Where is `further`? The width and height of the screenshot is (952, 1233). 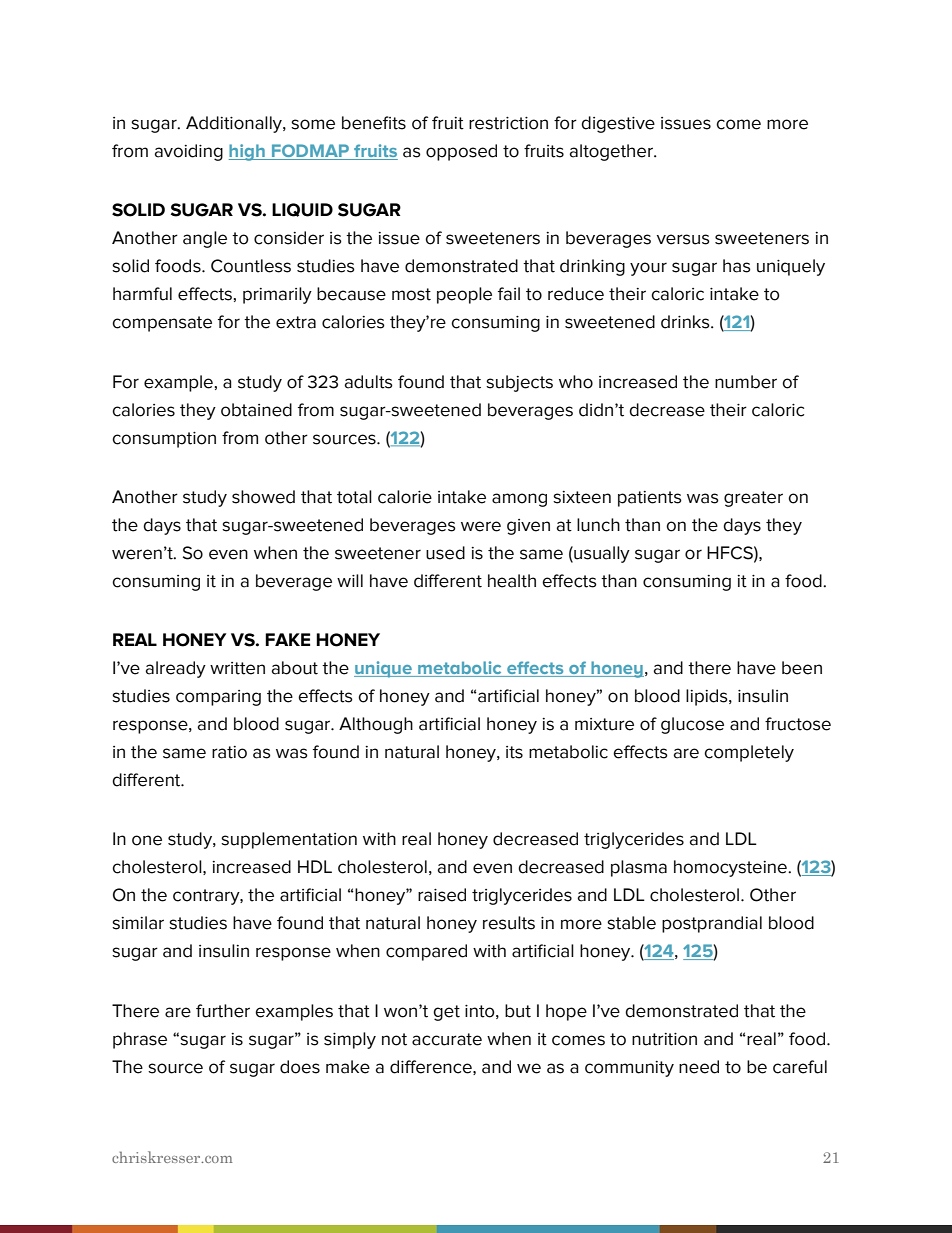
further is located at coordinates (223, 1011).
